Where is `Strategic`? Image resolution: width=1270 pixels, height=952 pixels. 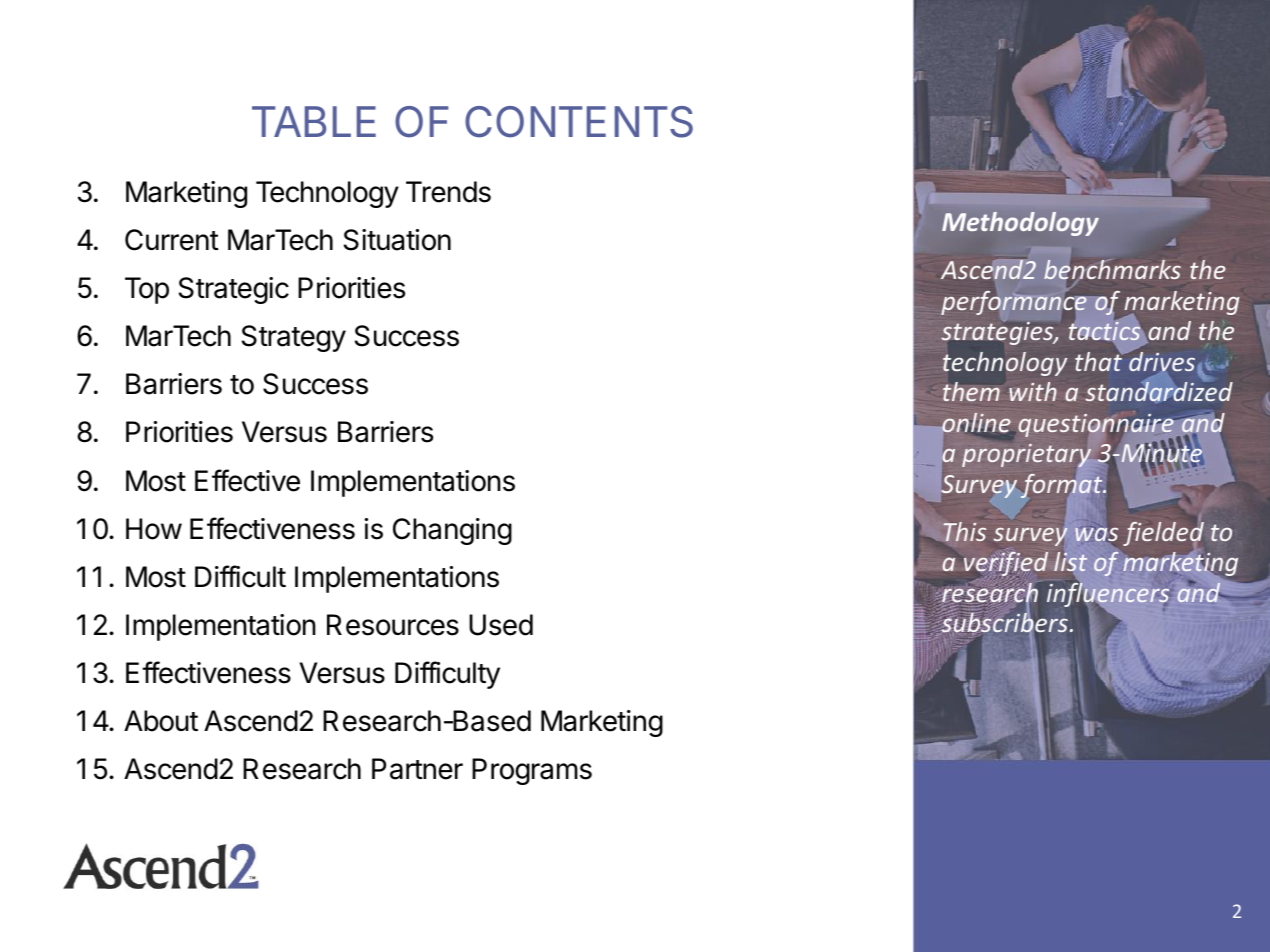
Strategic is located at coordinates (234, 290).
